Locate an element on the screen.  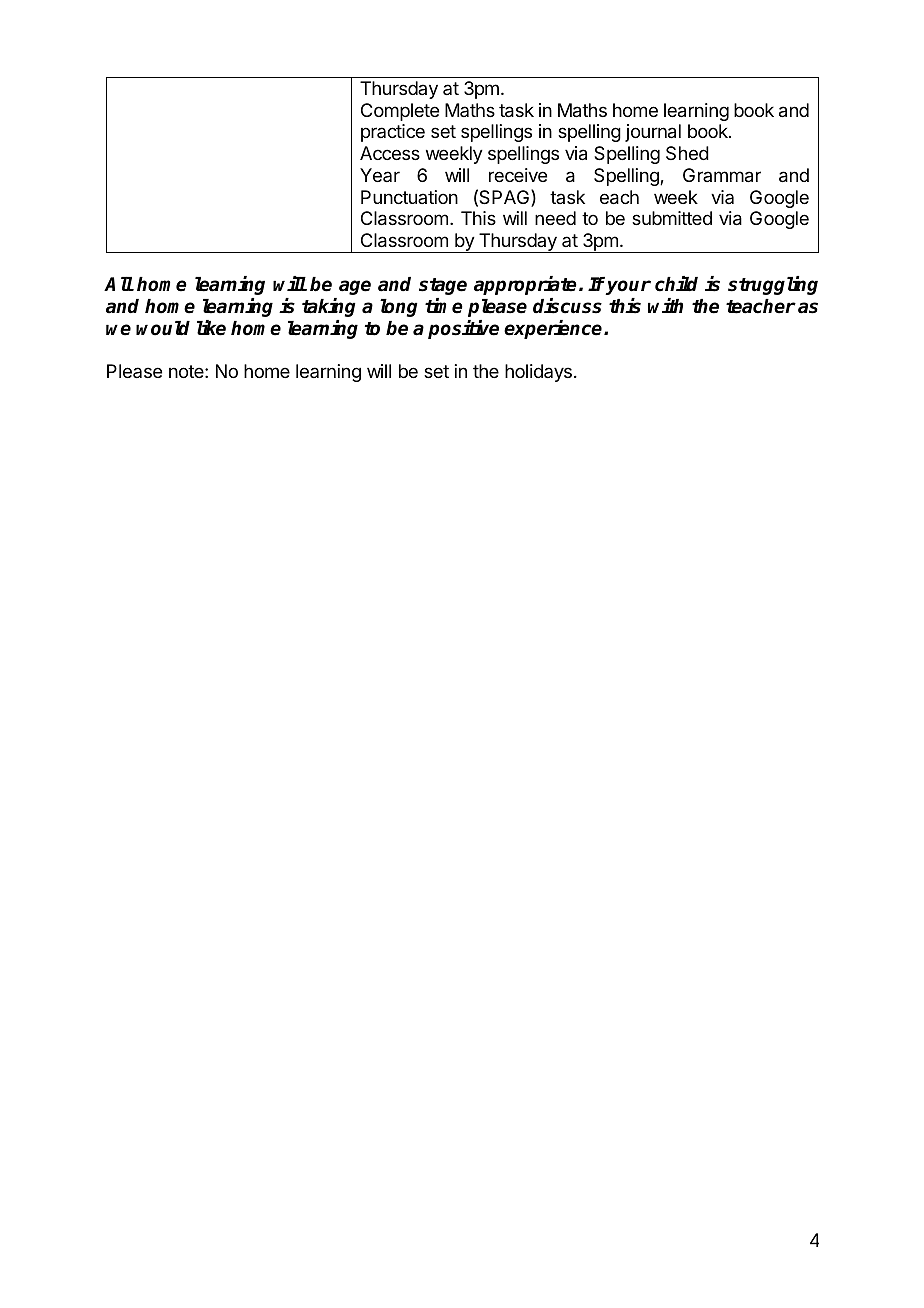
need is located at coordinates (555, 218).
